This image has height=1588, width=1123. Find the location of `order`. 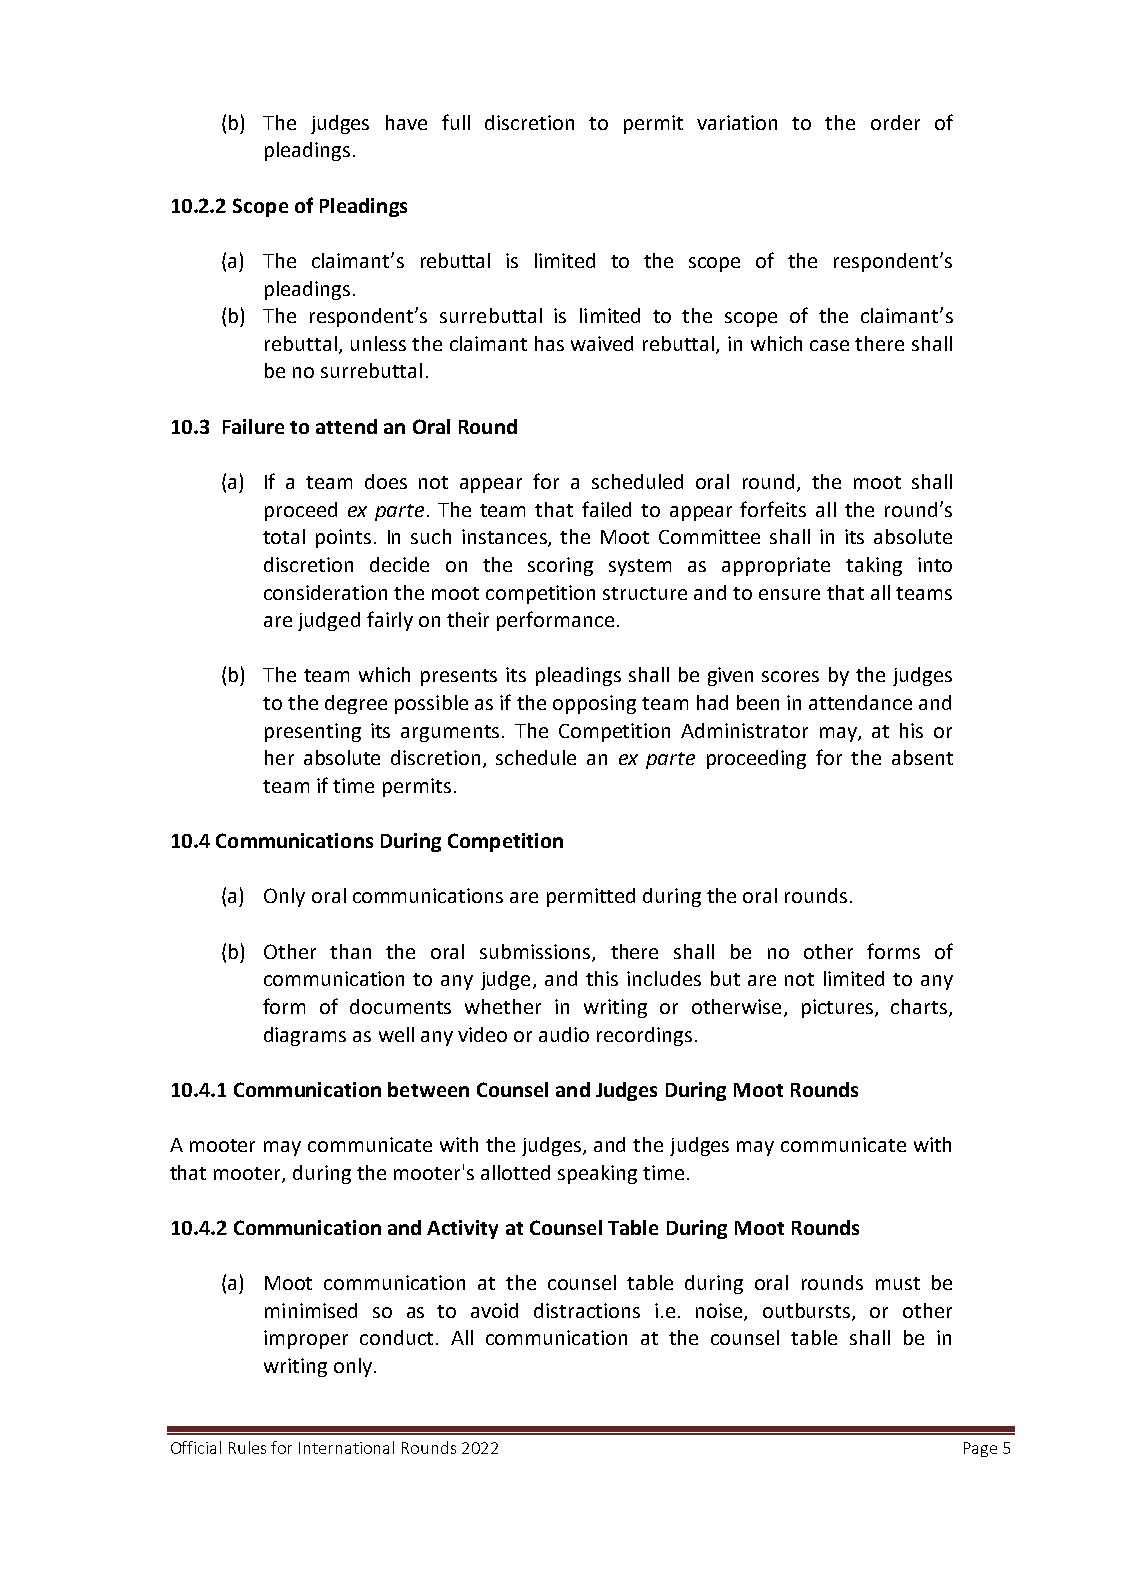

order is located at coordinates (895, 122).
